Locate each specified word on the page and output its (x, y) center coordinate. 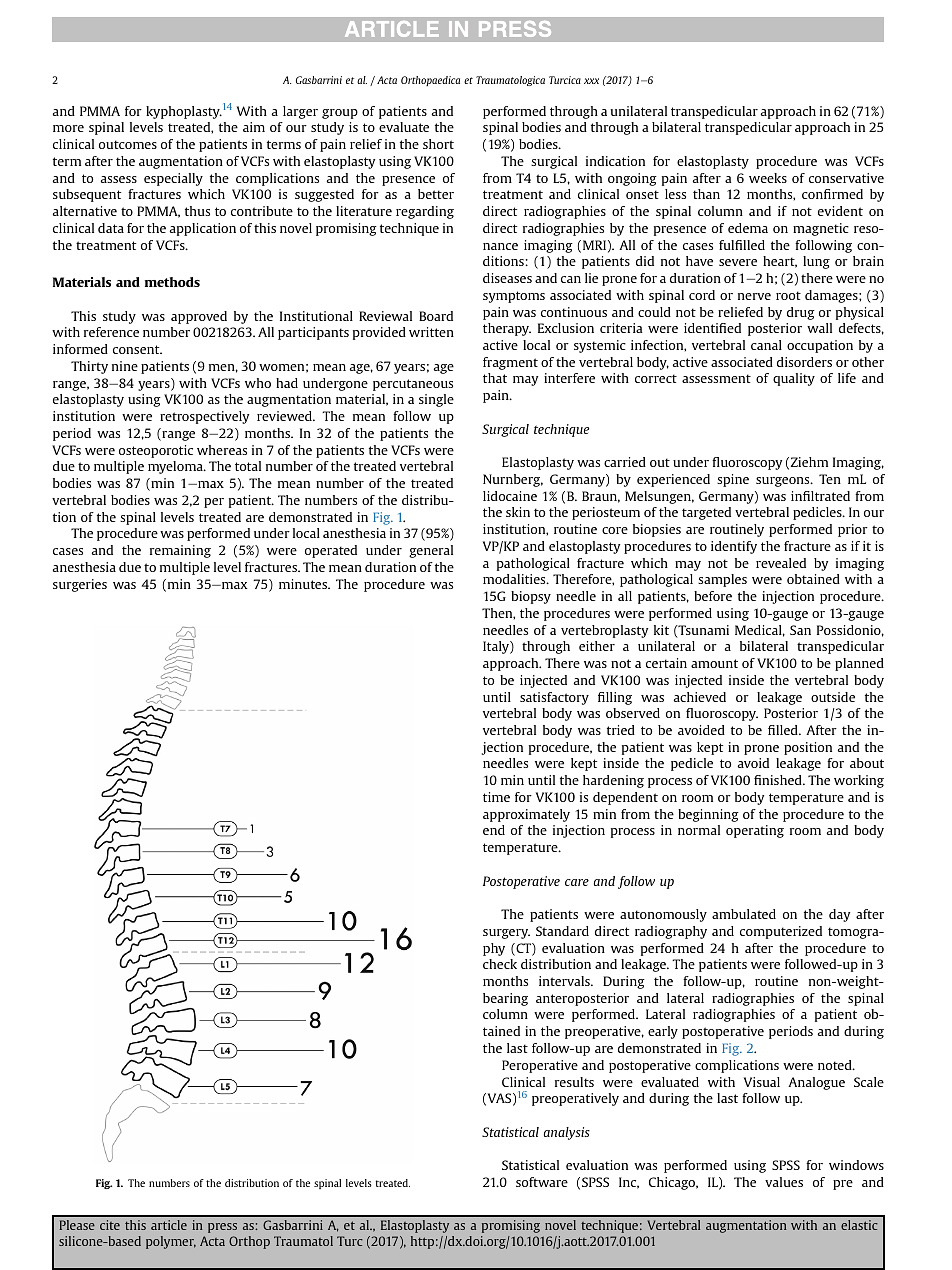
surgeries (80, 585)
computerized (781, 932)
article (169, 1225)
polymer (171, 1242)
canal (766, 345)
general (431, 551)
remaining (180, 551)
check (500, 964)
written (431, 332)
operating (755, 831)
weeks (768, 178)
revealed (781, 563)
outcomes (128, 144)
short (438, 144)
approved (199, 317)
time (496, 797)
